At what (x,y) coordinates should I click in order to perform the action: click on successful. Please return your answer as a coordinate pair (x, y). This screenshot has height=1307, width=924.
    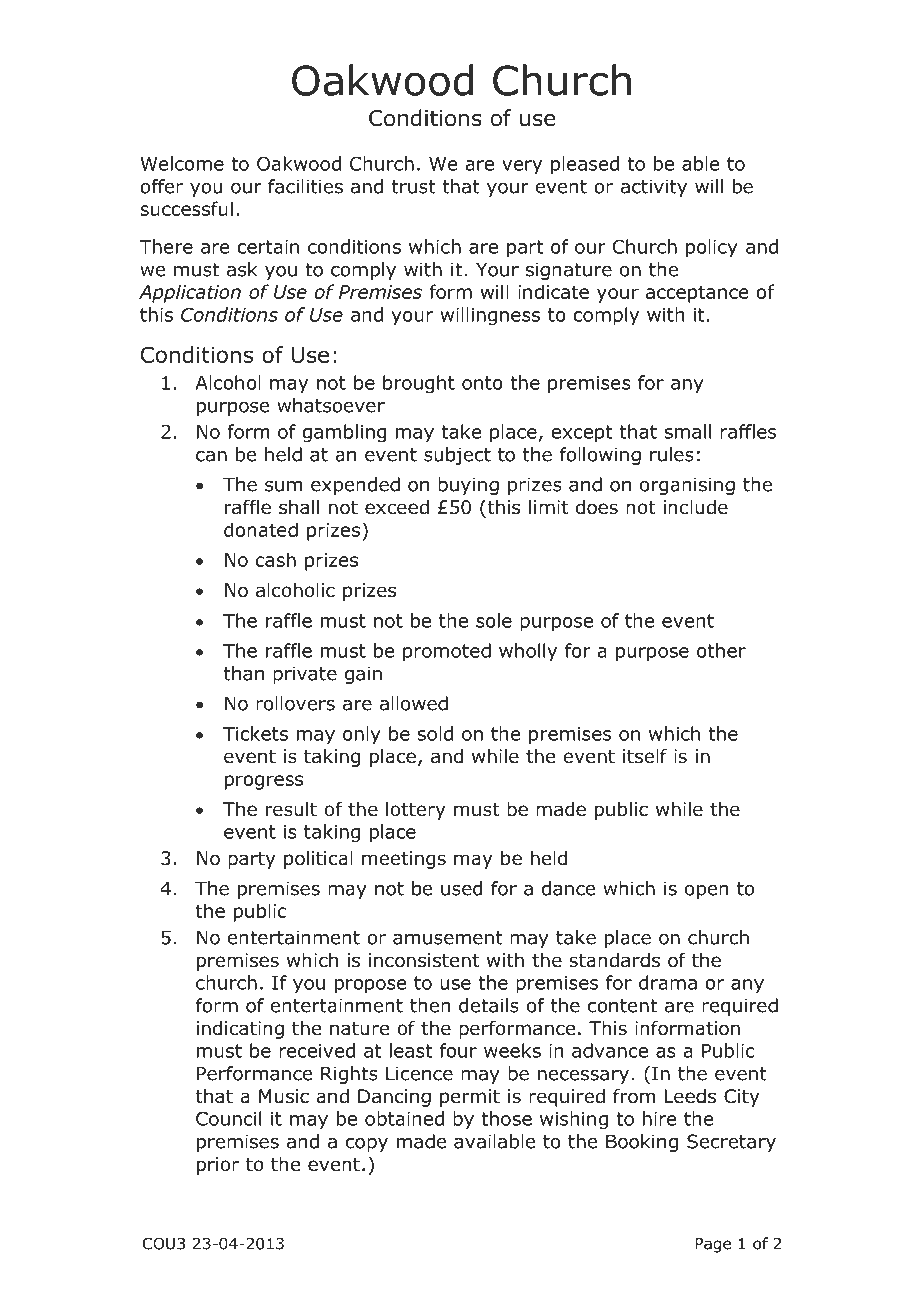
    Looking at the image, I should click on (186, 208).
